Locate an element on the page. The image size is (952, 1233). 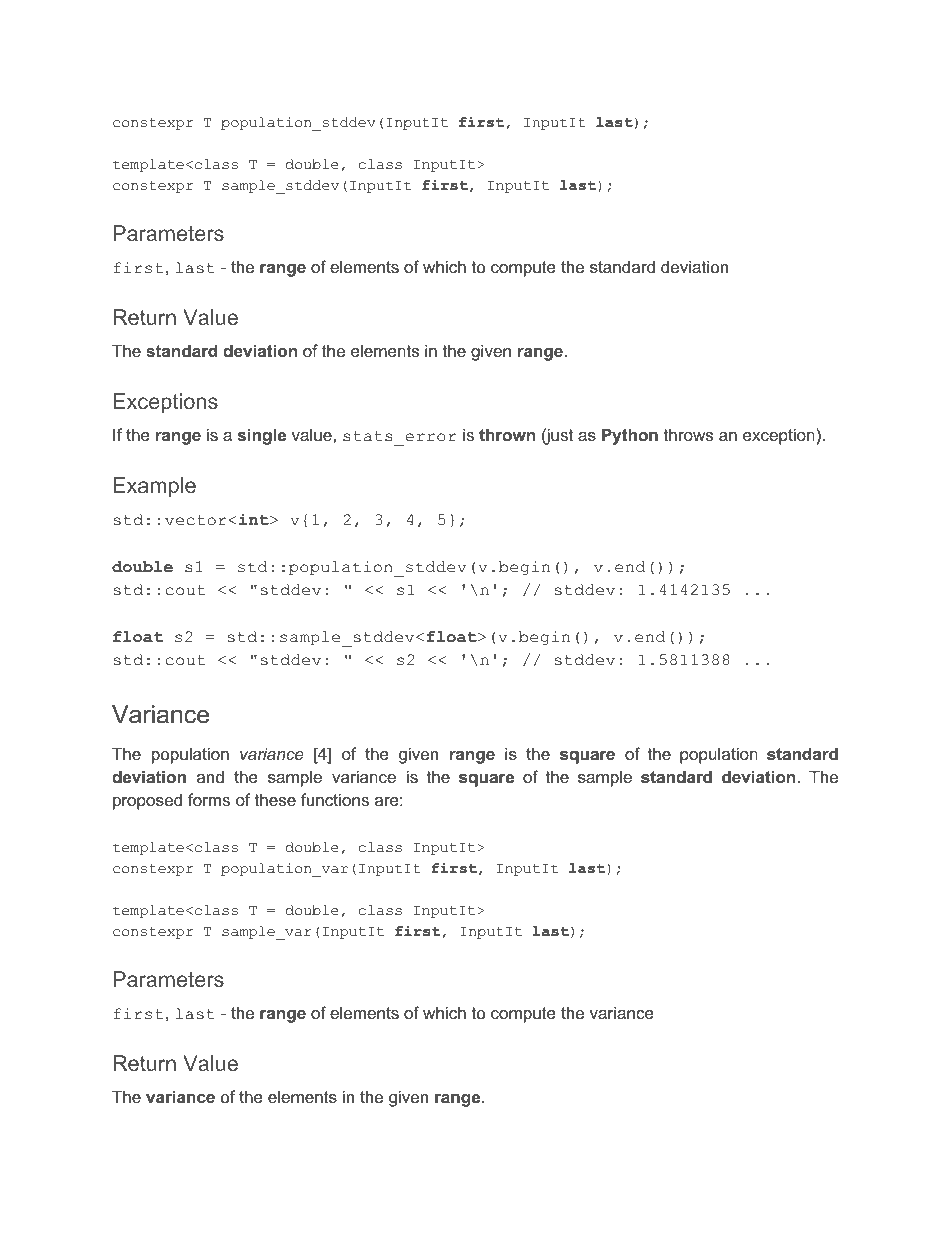
proposed is located at coordinates (147, 801).
